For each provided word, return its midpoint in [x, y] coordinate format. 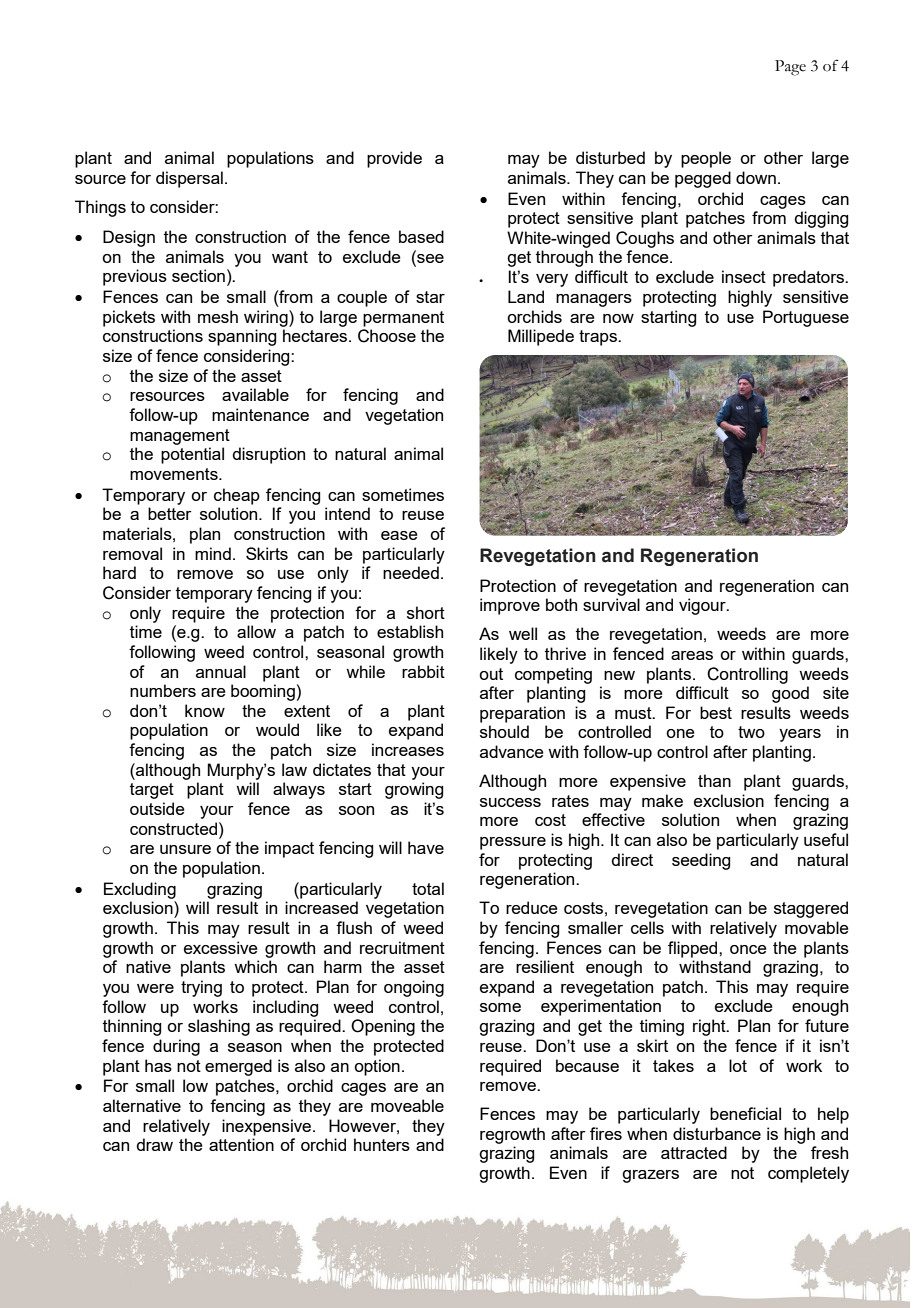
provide [394, 159]
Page [790, 68]
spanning [242, 337]
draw [154, 1144]
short [426, 612]
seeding [701, 861]
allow [256, 631]
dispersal [189, 179]
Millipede [541, 337]
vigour [703, 606]
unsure [185, 849]
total [428, 888]
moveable [407, 1105]
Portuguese [806, 318]
